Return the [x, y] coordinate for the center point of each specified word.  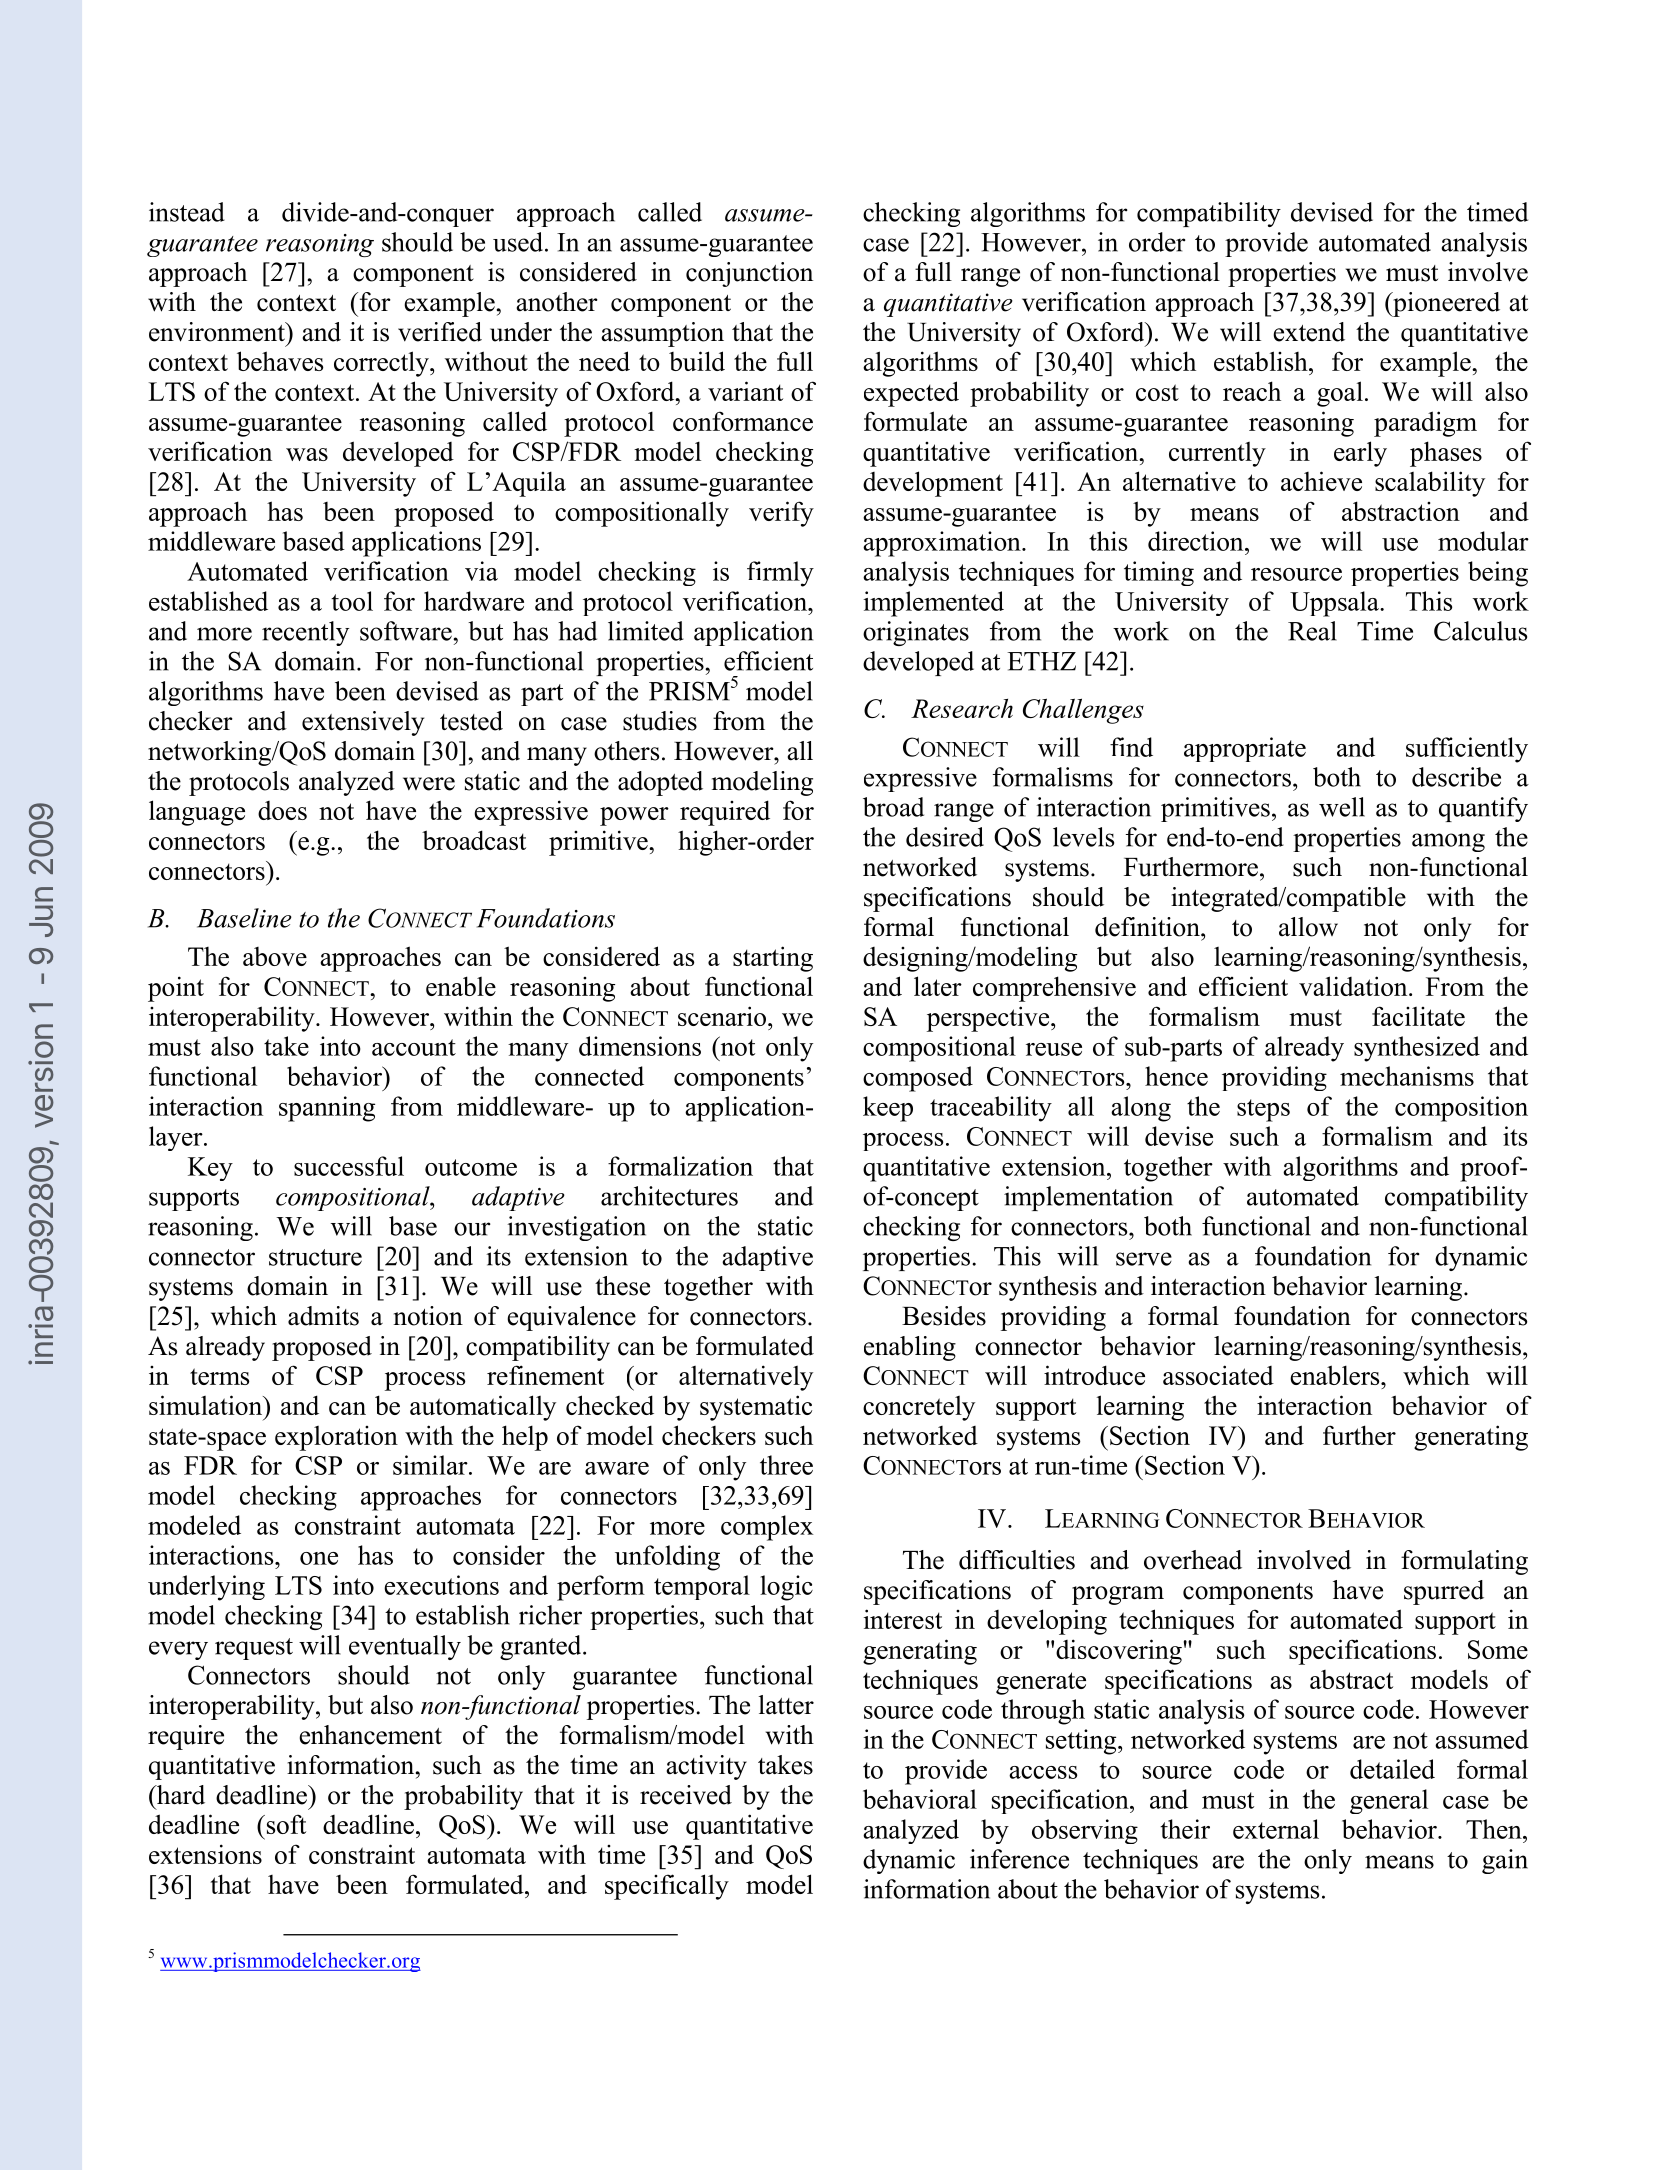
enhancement [370, 1735]
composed [918, 1079]
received [686, 1795]
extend [1309, 332]
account [414, 1047]
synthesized [1417, 1049]
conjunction [749, 274]
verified [440, 332]
